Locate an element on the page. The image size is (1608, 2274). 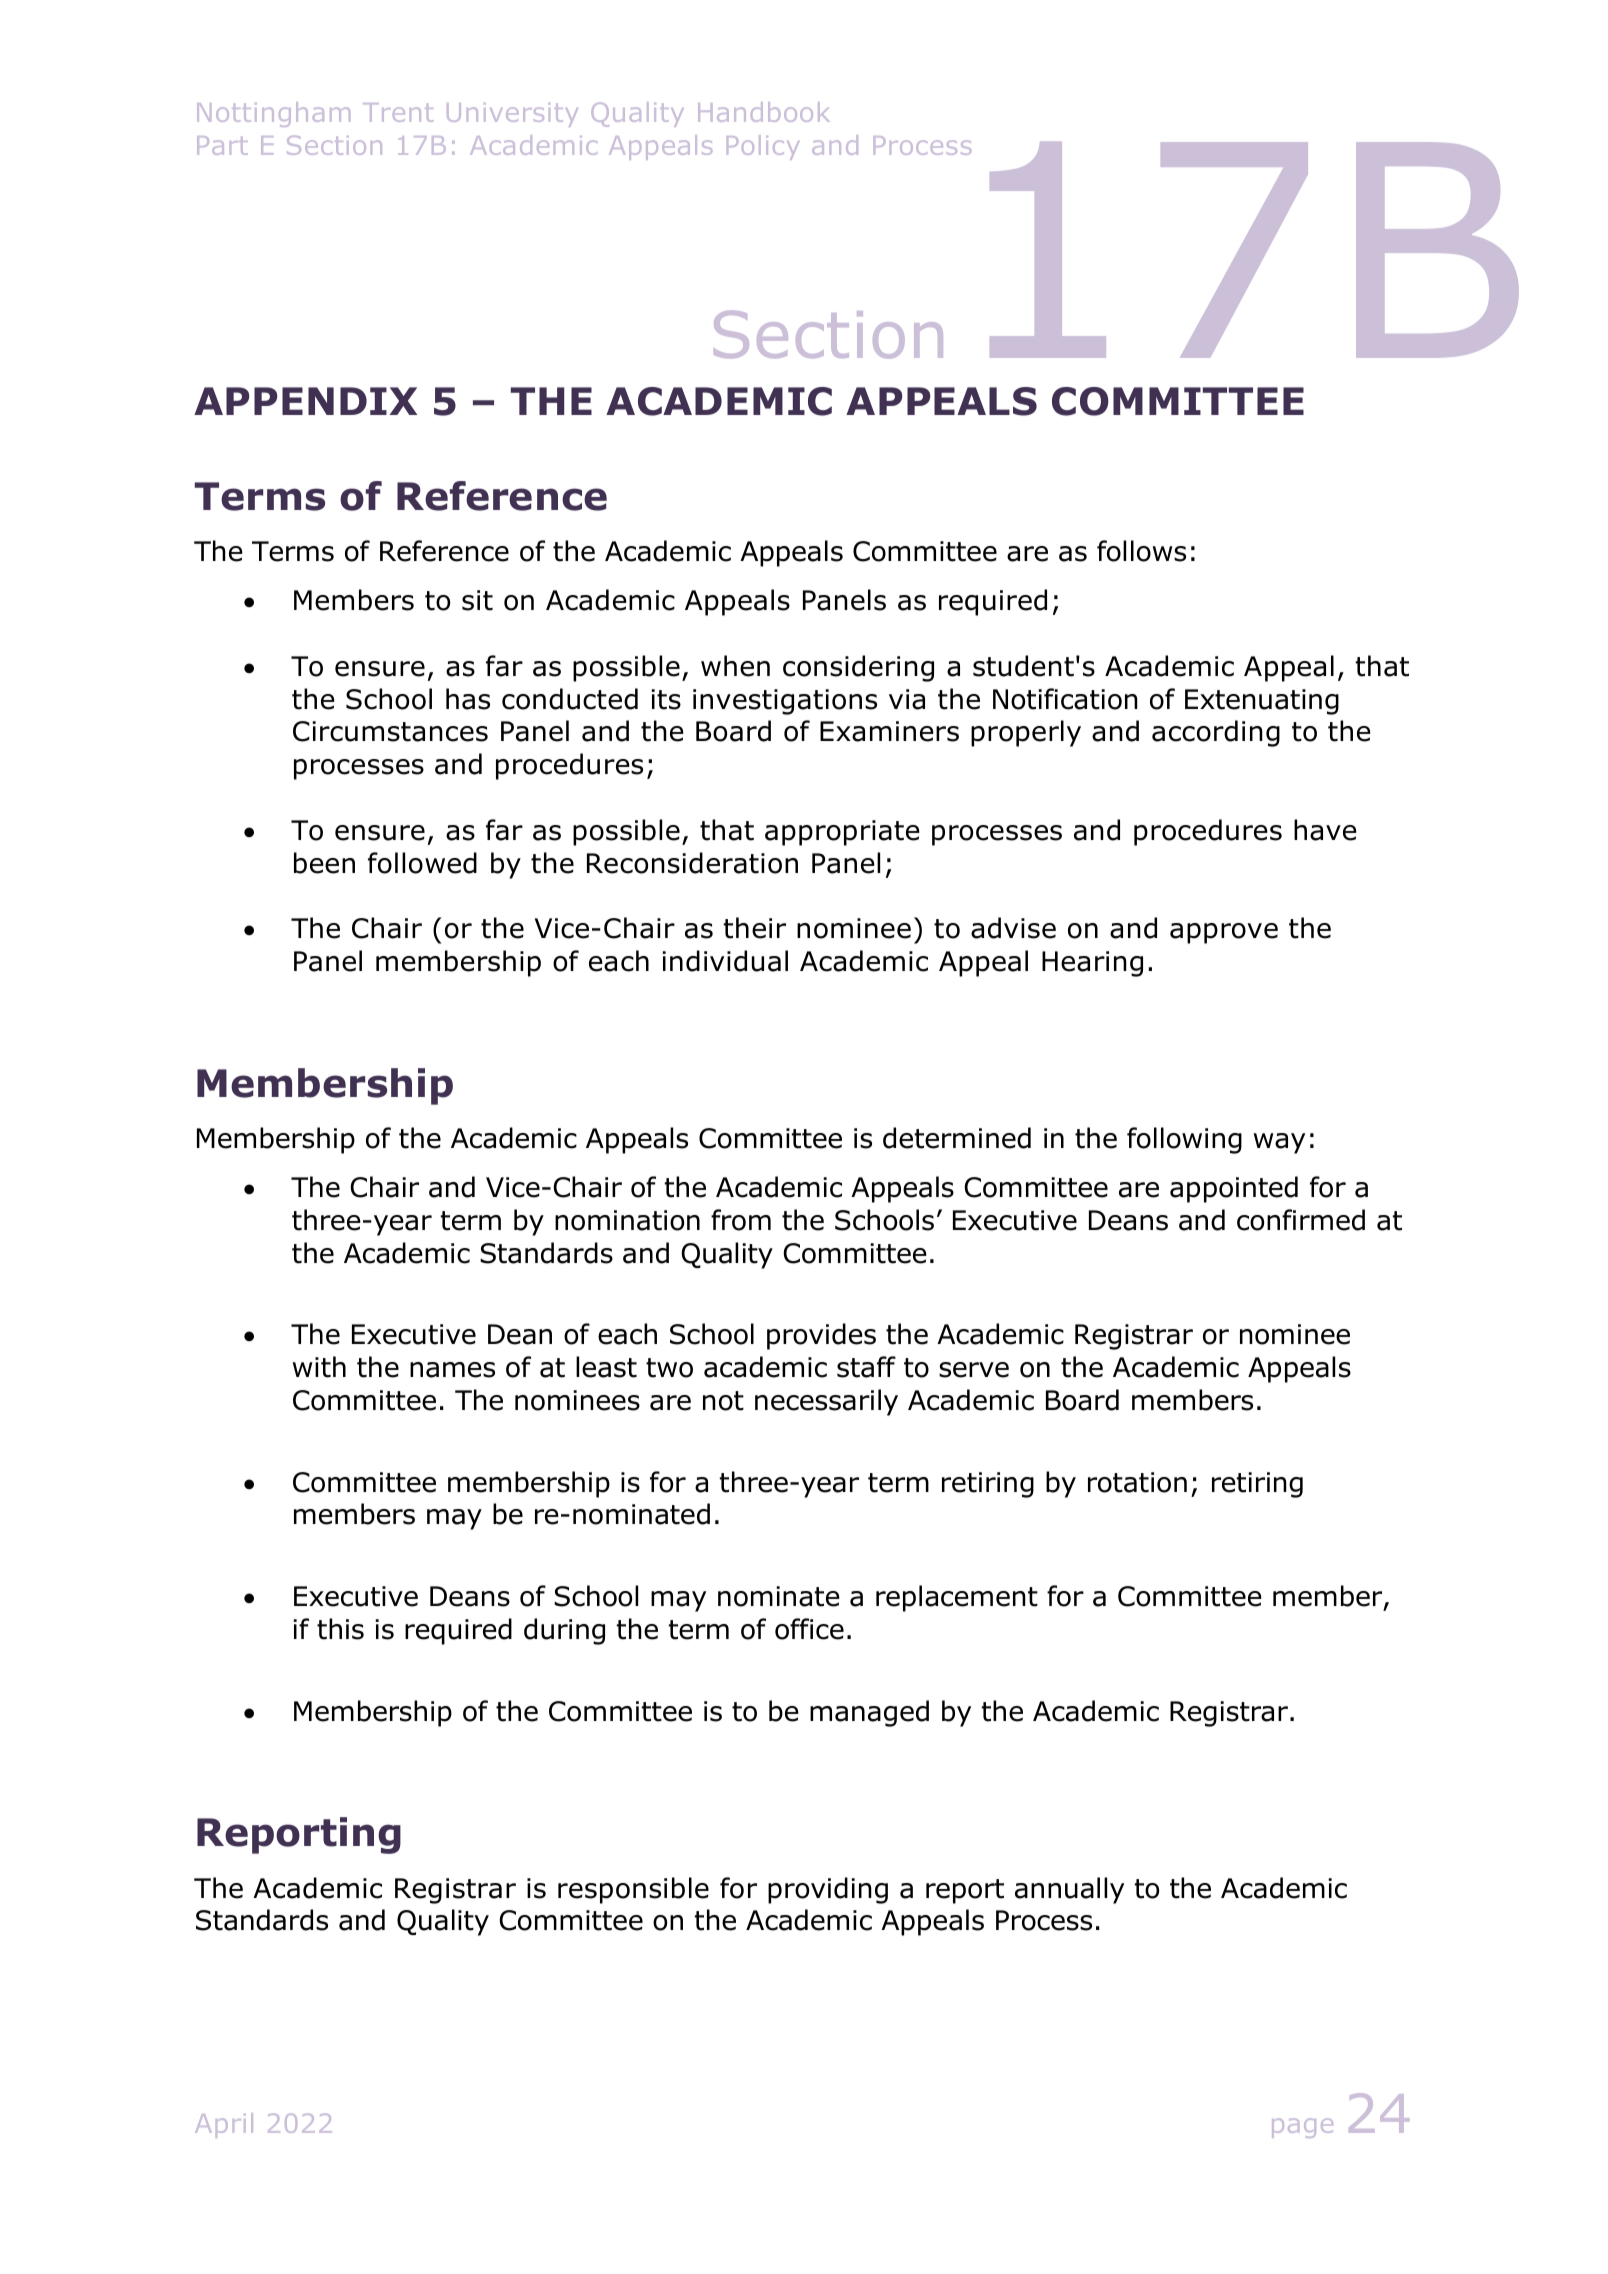
follows is located at coordinates (1141, 551).
